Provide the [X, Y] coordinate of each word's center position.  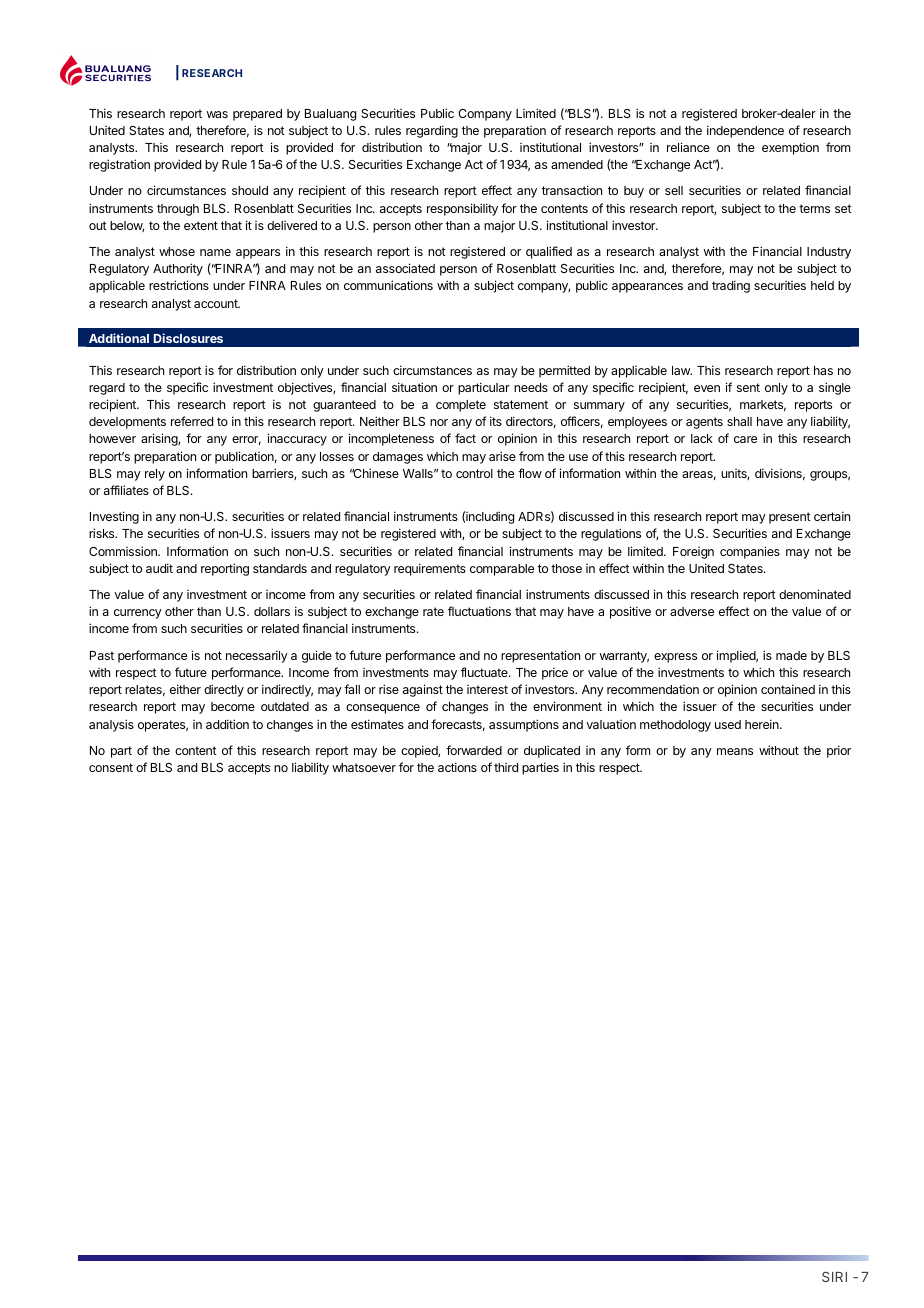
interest [487, 689]
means [735, 751]
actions [457, 767]
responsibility [462, 209]
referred [192, 421]
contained [788, 689]
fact [465, 438]
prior [839, 751]
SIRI [834, 1276]
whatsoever [364, 767]
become [233, 706]
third [506, 767]
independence [745, 131]
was [217, 114]
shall [739, 421]
